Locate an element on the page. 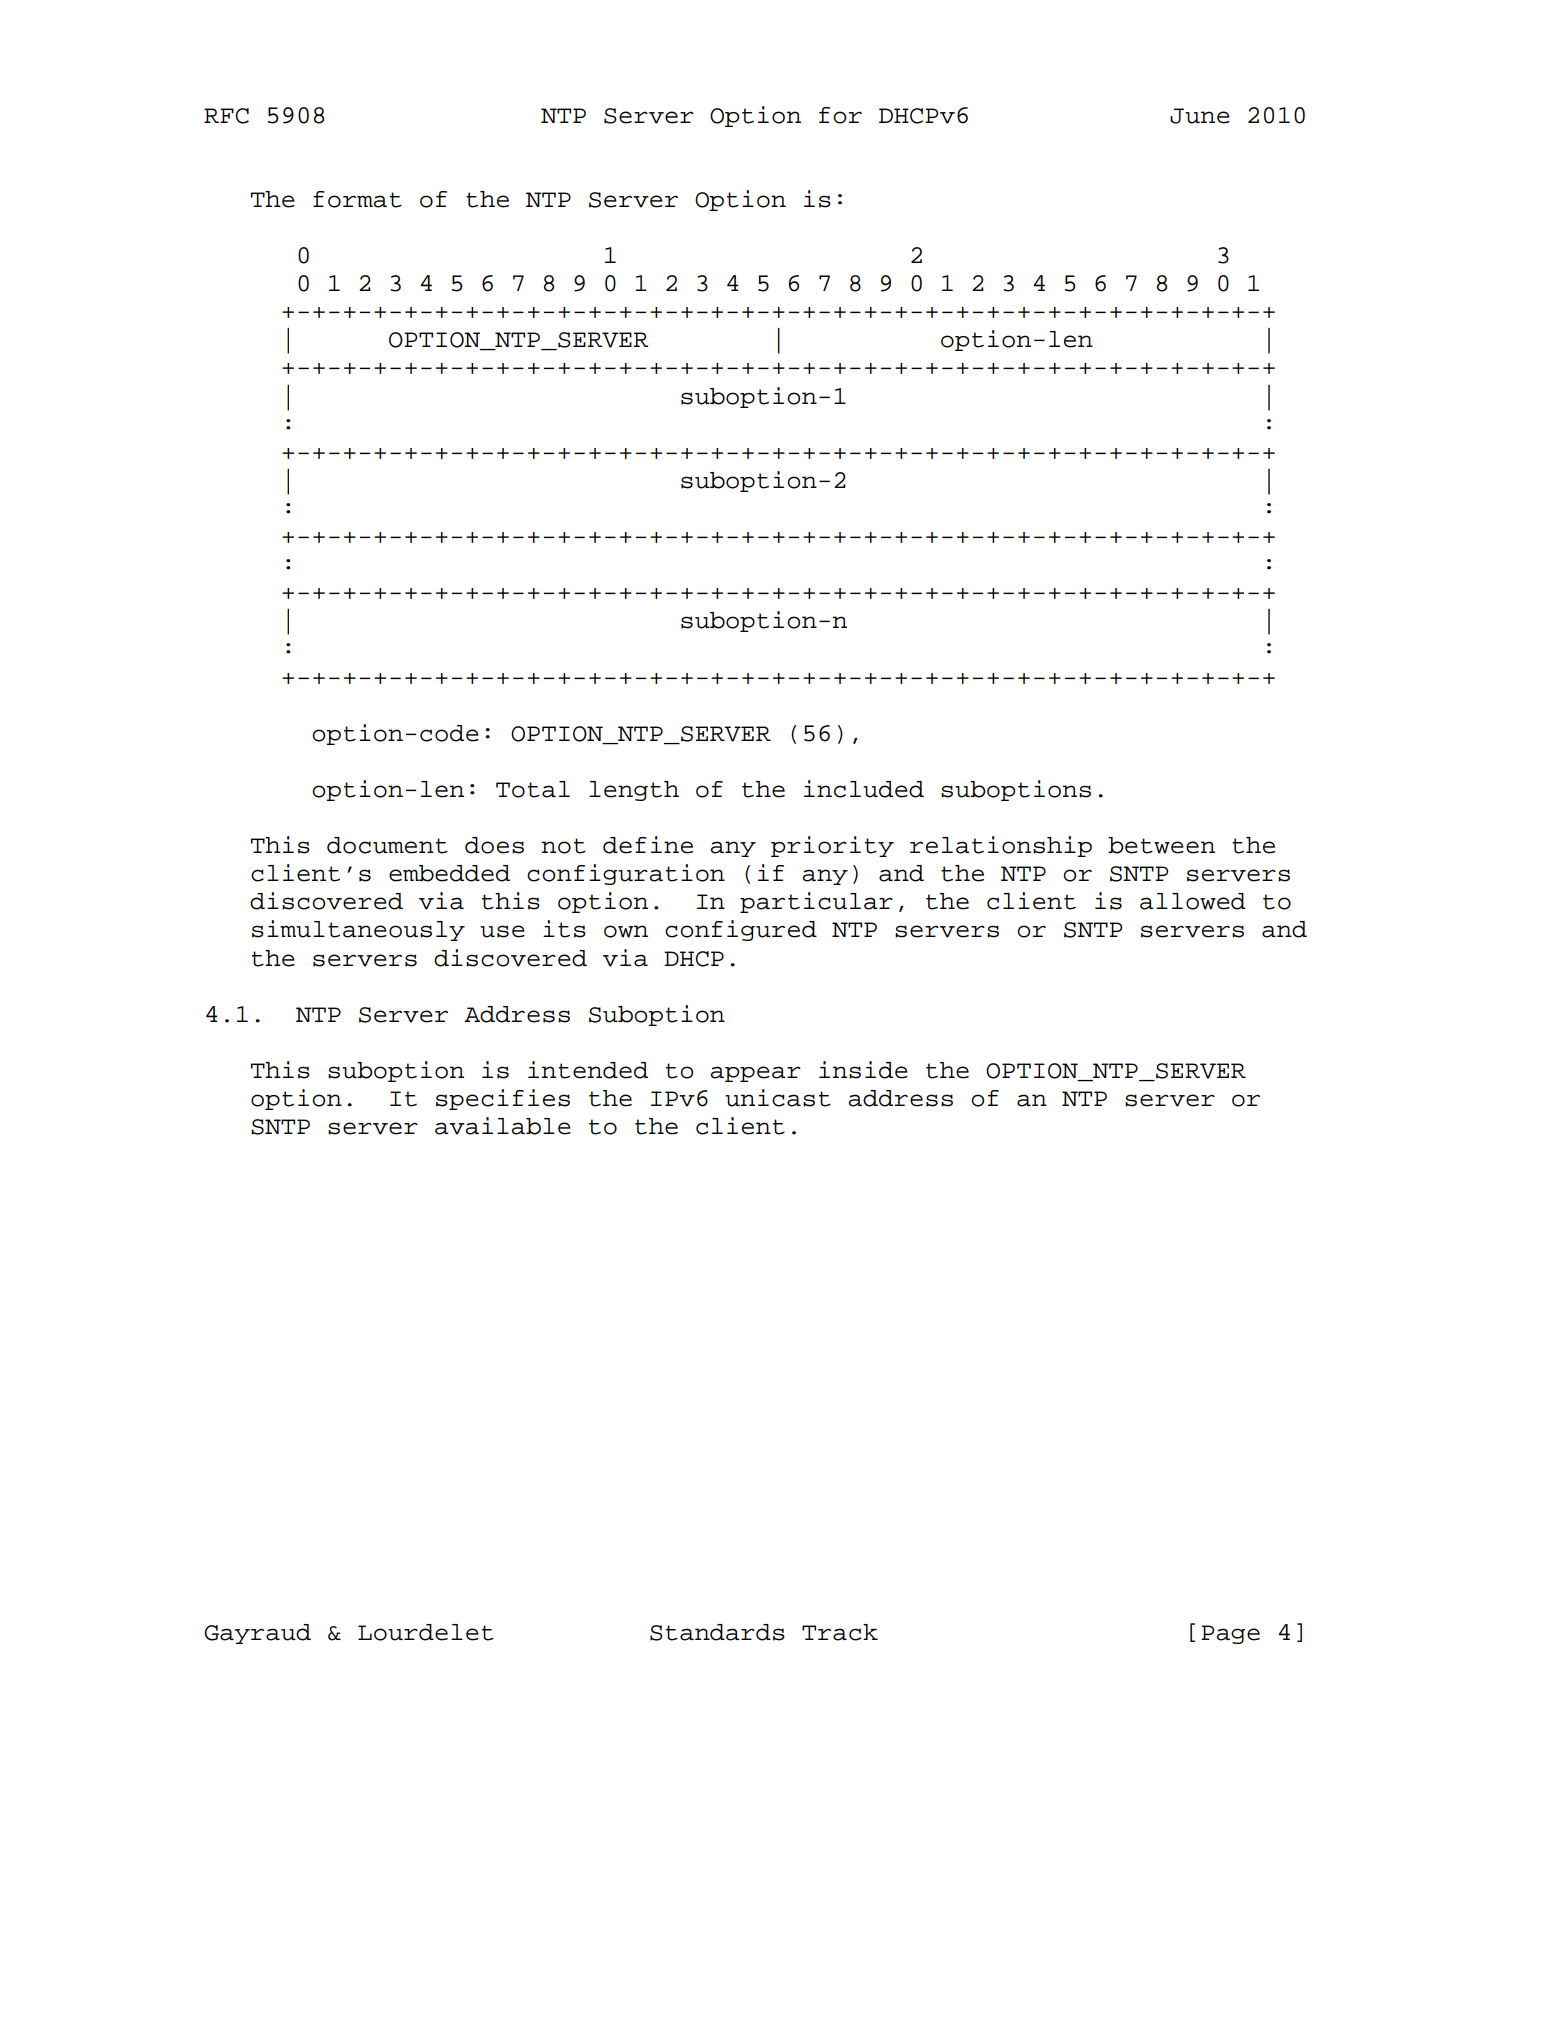  document is located at coordinates (387, 845).
